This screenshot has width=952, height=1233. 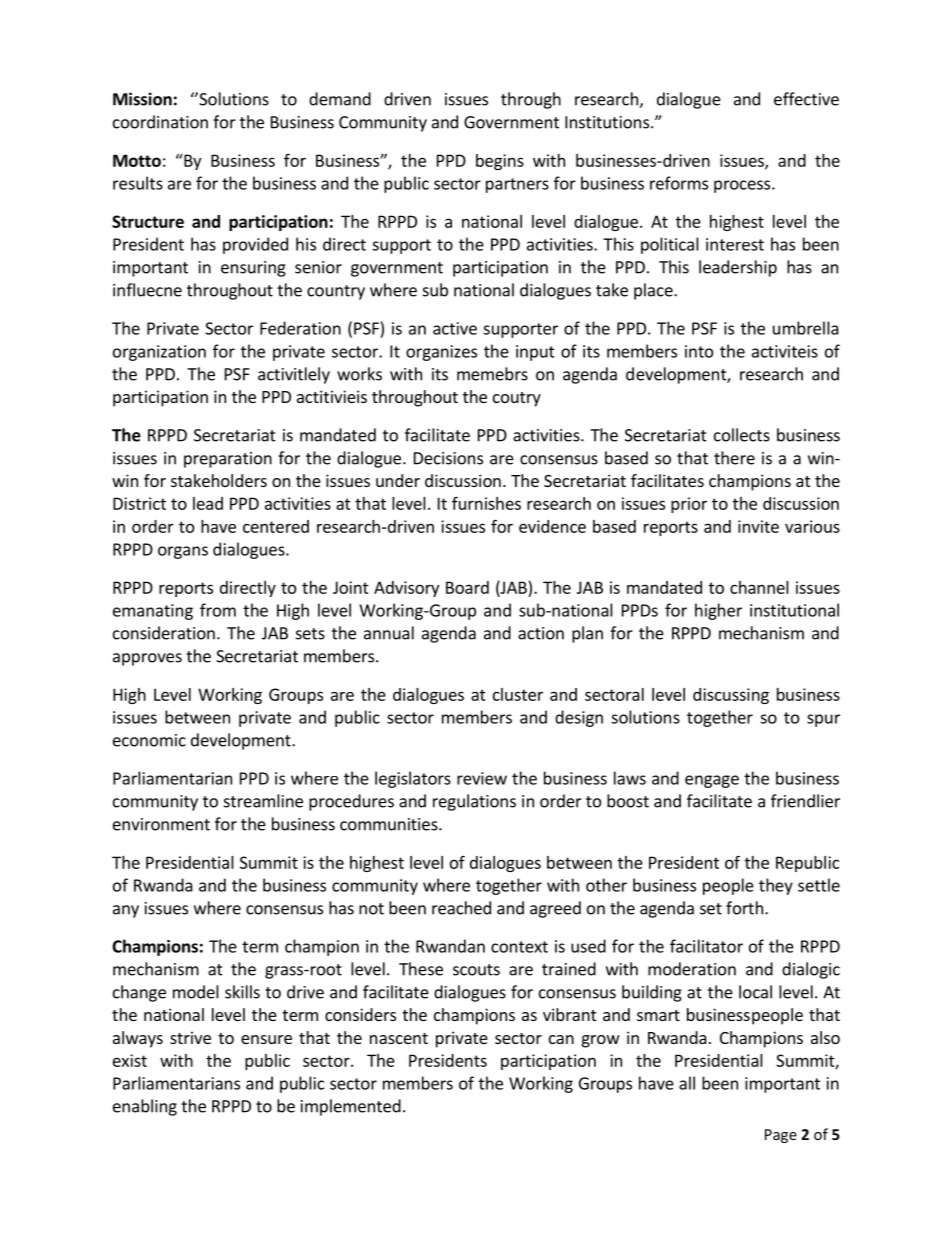 What do you see at coordinates (161, 824) in the screenshot?
I see `environment` at bounding box center [161, 824].
